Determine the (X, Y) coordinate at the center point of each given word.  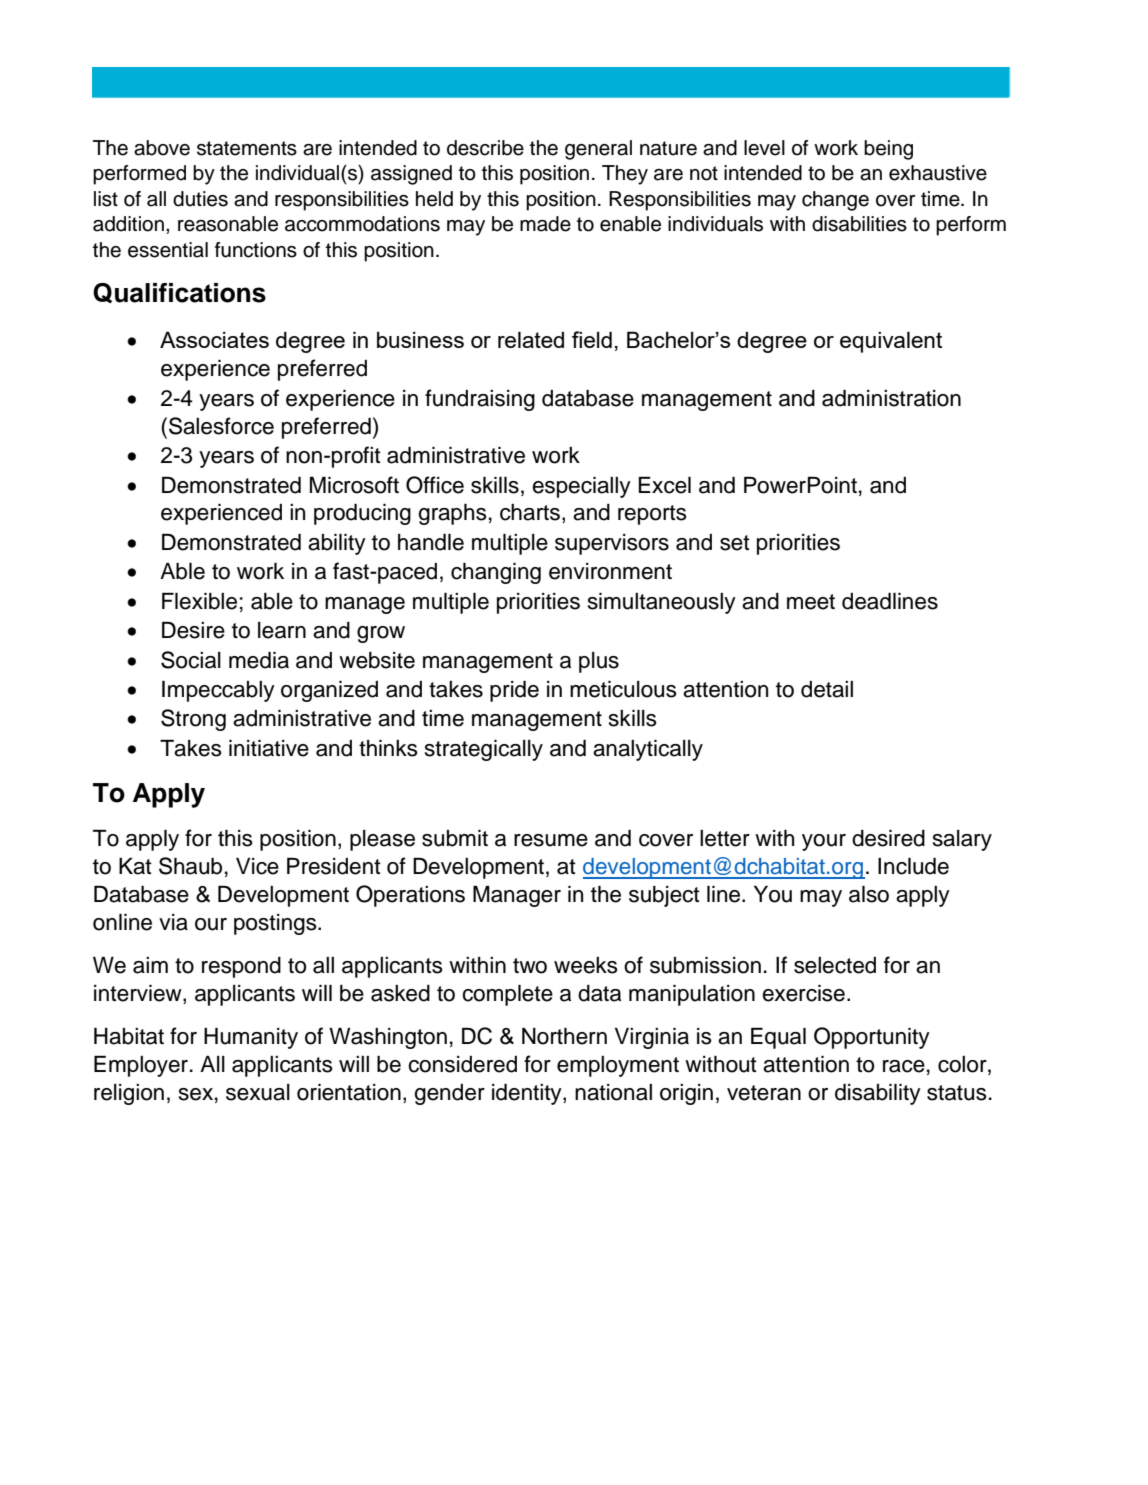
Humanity (251, 1038)
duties (200, 199)
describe (485, 148)
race (904, 1066)
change (835, 201)
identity (528, 1094)
